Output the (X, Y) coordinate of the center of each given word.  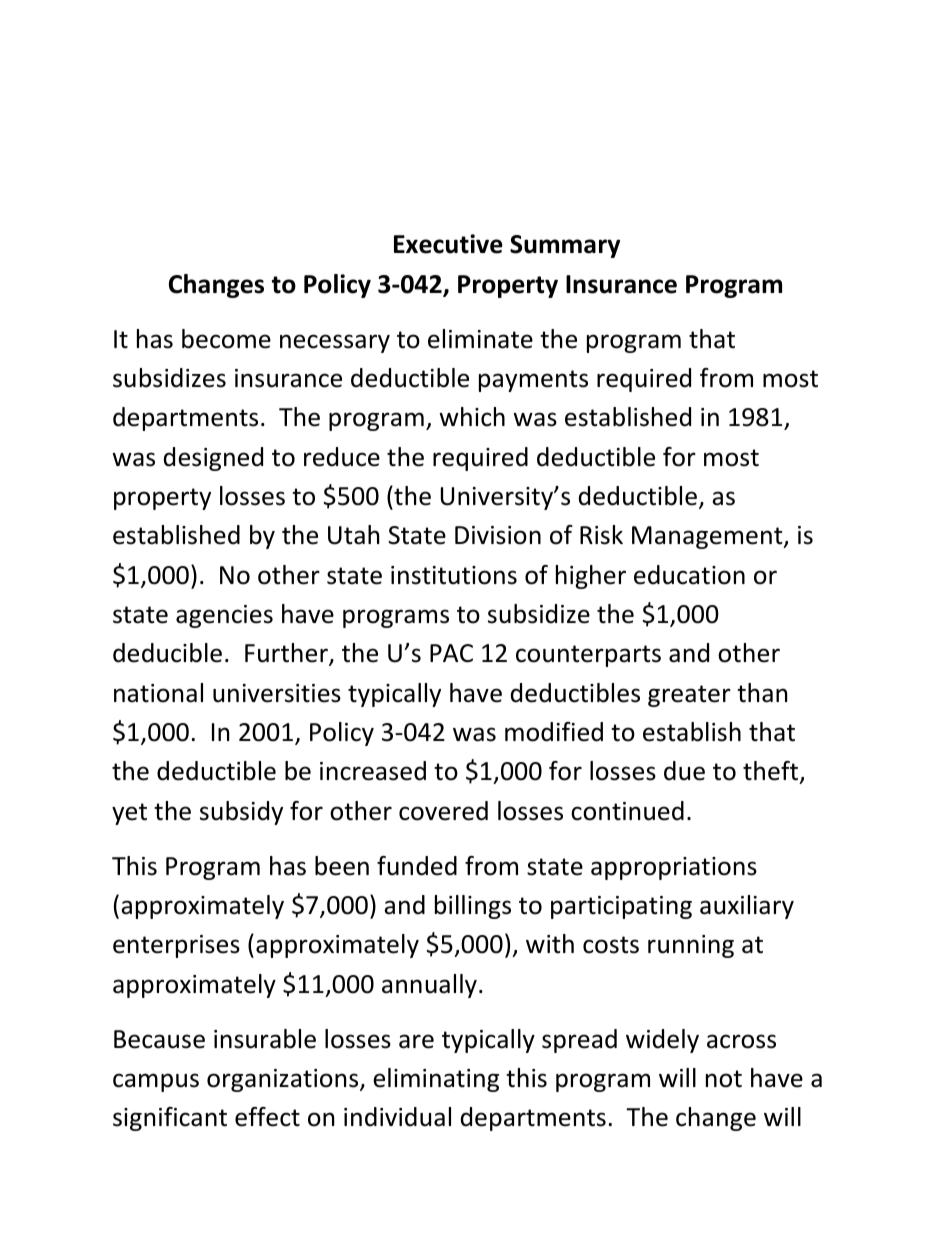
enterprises (176, 946)
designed (213, 459)
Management (708, 537)
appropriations (674, 868)
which (472, 417)
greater (689, 696)
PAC (451, 653)
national (158, 693)
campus (156, 1082)
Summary (565, 246)
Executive (448, 244)
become (226, 339)
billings (473, 907)
